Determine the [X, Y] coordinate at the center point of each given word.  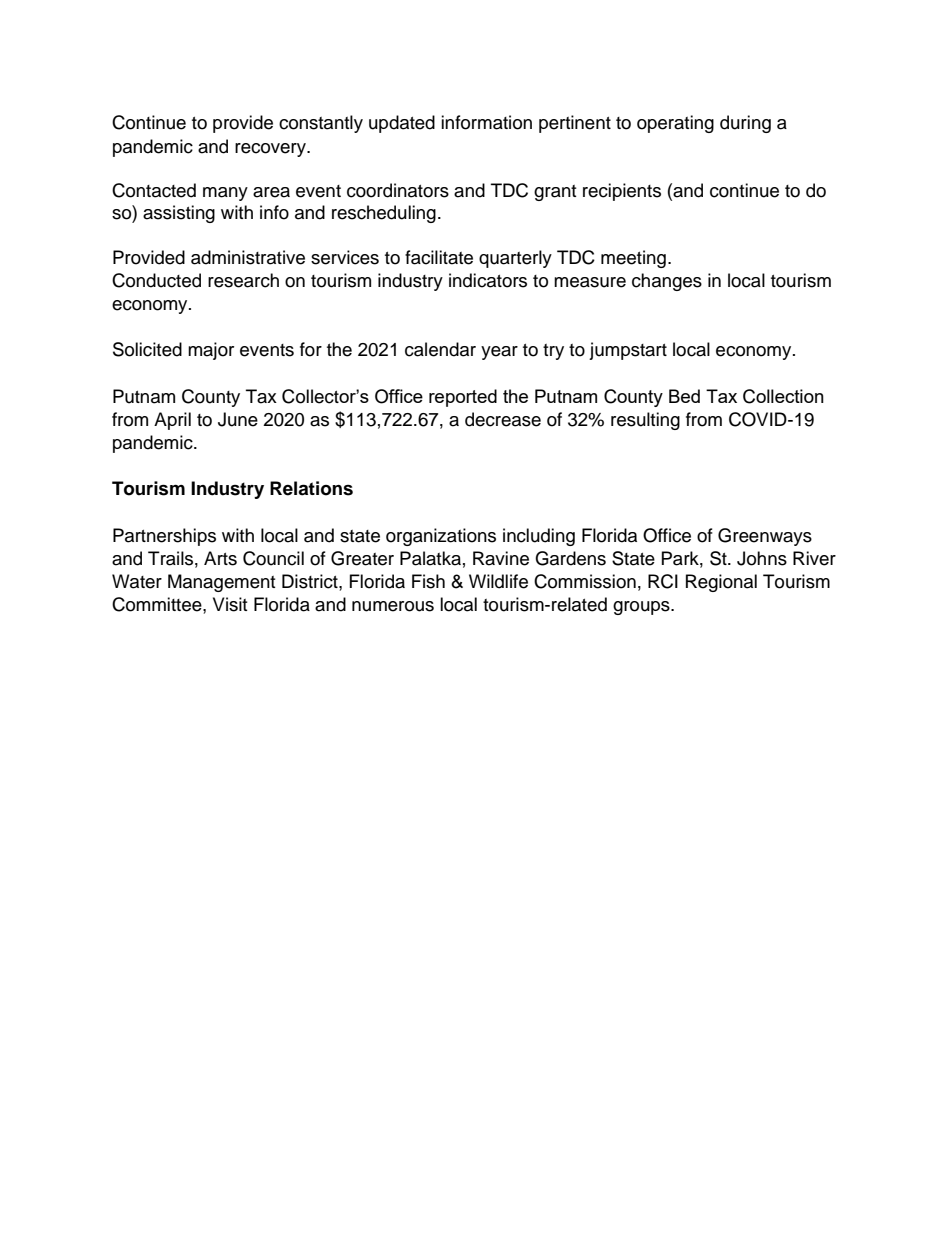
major [211, 351]
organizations [441, 537]
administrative [248, 257]
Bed [684, 396]
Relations [311, 488]
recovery [271, 150]
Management [221, 583]
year [499, 353]
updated [402, 124]
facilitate [439, 257]
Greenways [765, 537]
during [745, 124]
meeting [633, 259]
